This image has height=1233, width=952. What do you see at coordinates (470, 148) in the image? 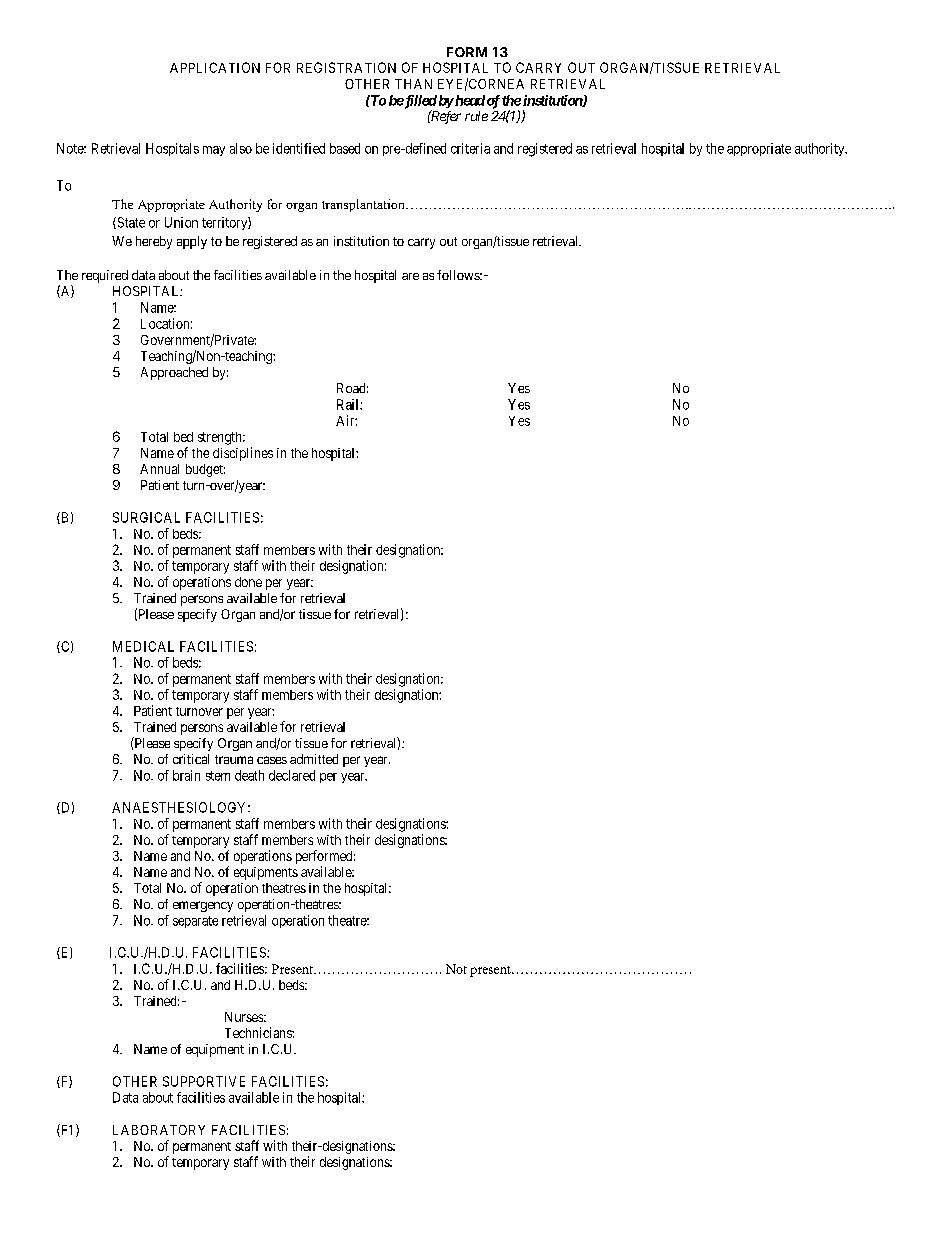
I see `criteria` at bounding box center [470, 148].
